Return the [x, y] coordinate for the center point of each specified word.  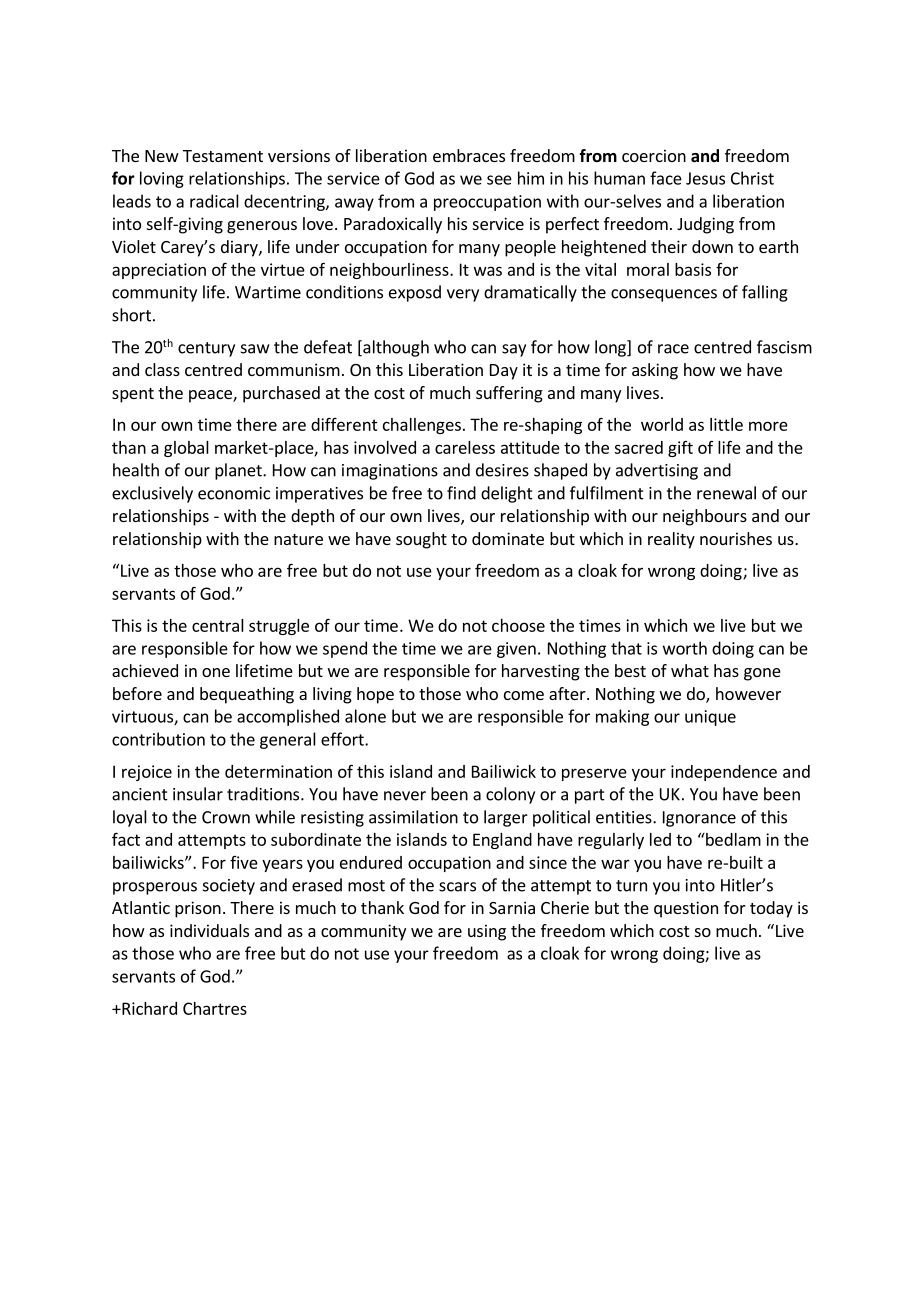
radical [214, 201]
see [499, 180]
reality [671, 540]
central [218, 625]
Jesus [705, 178]
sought [421, 540]
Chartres [215, 1008]
